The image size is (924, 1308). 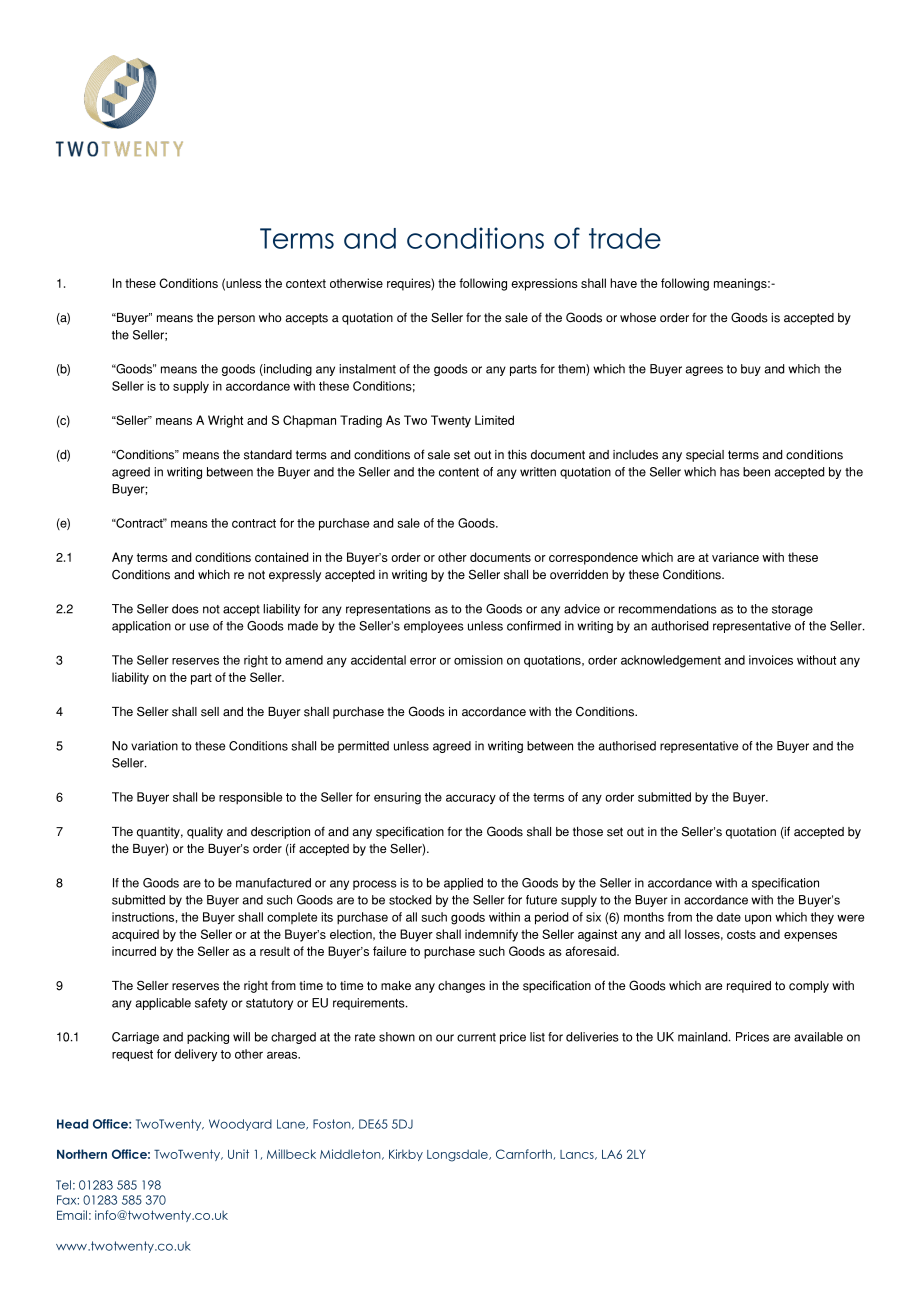 What do you see at coordinates (491, 935) in the document?
I see `indemnify` at bounding box center [491, 935].
